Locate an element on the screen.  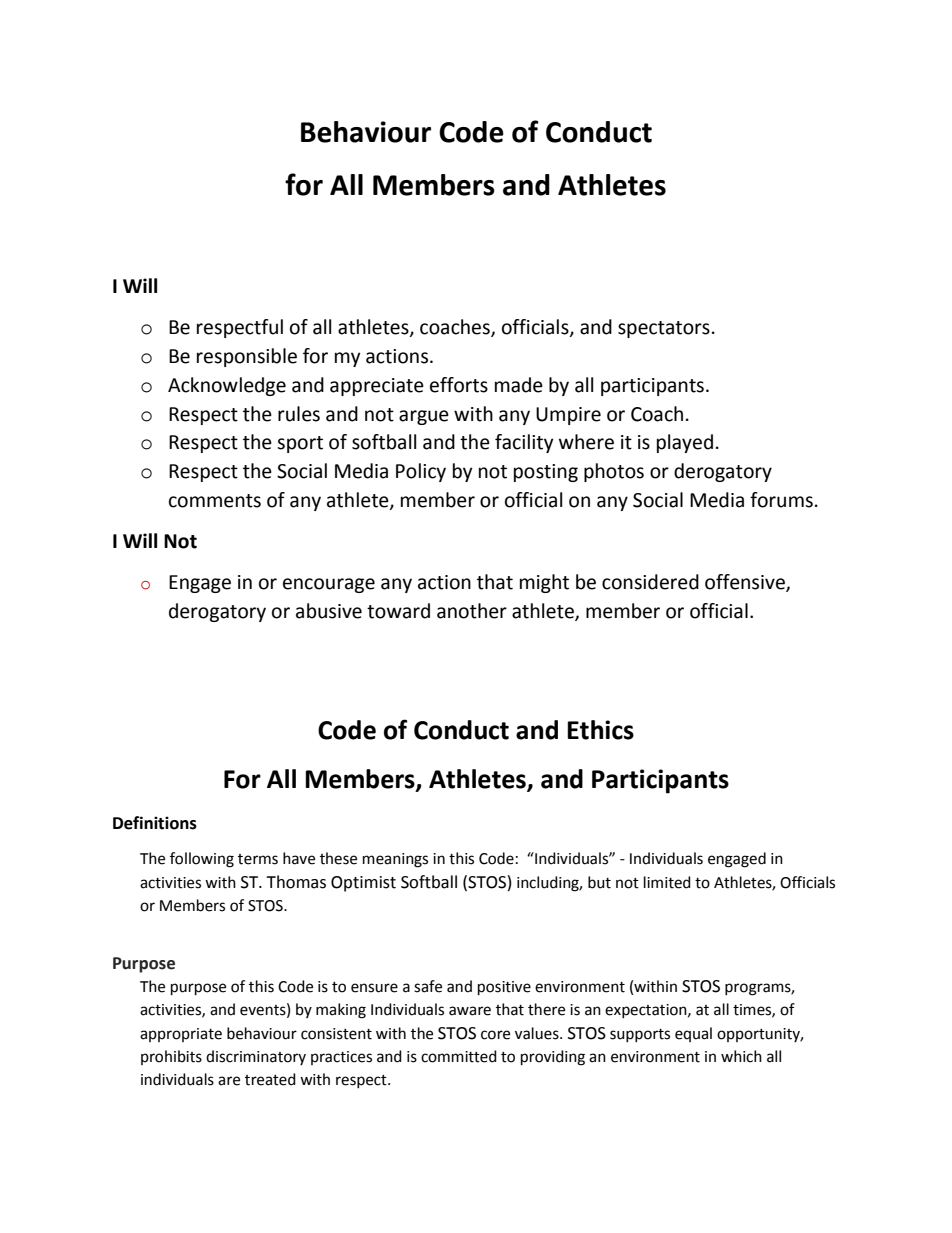
discriminatory is located at coordinates (256, 1057).
